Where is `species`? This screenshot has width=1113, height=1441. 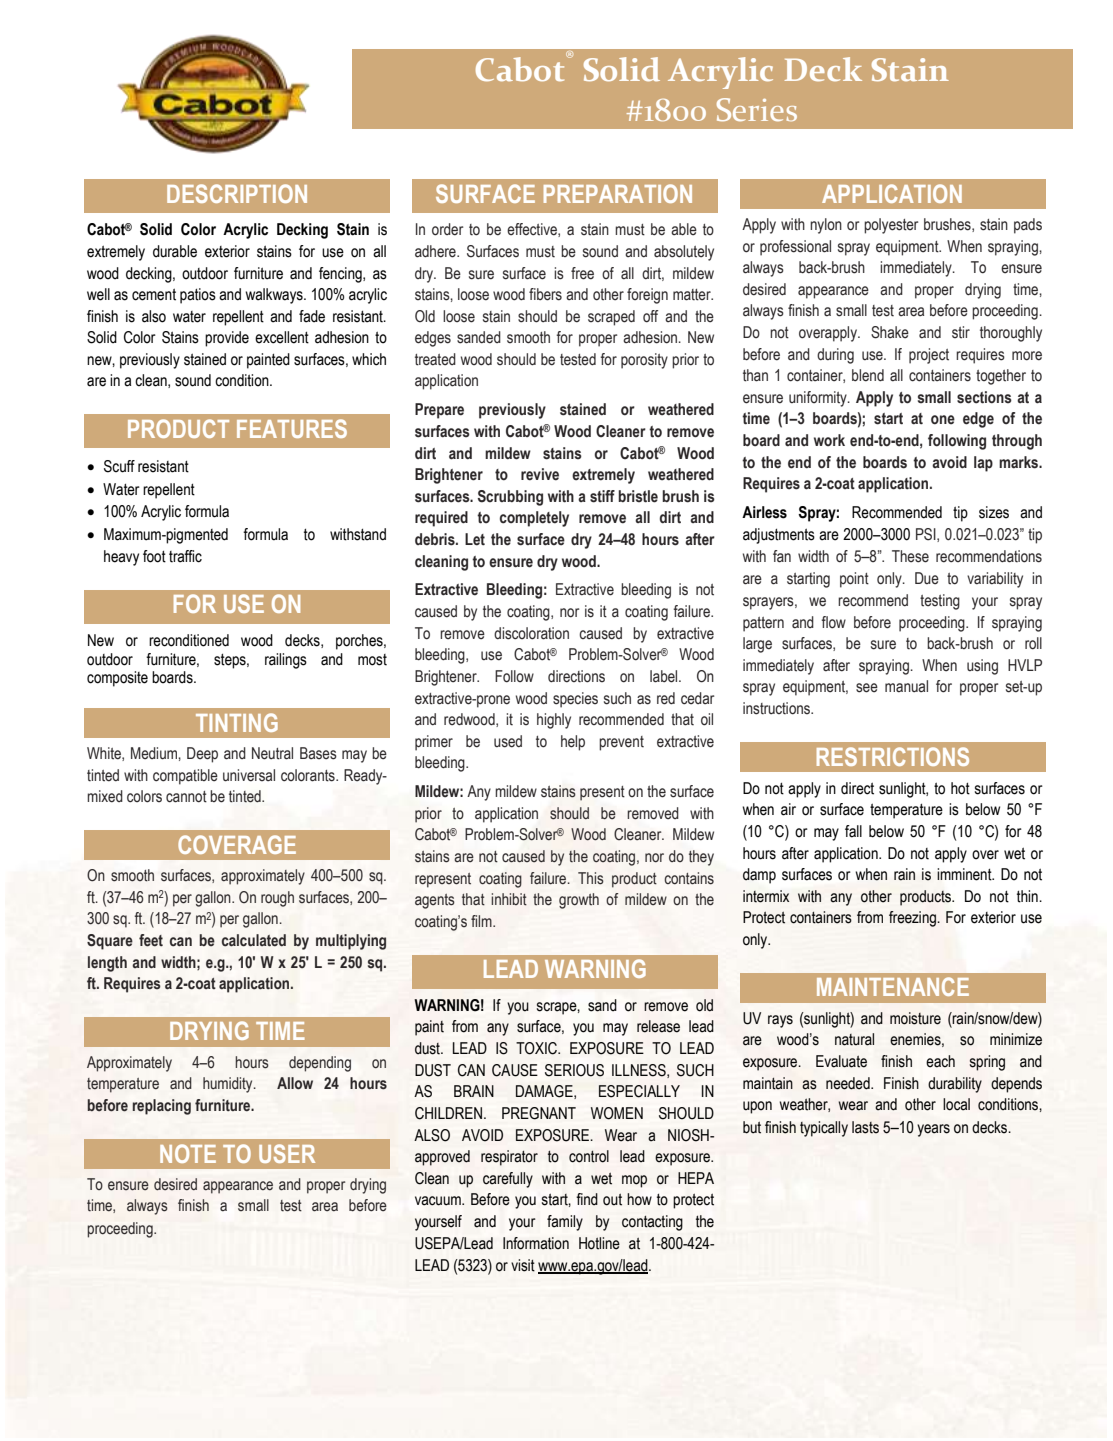
species is located at coordinates (575, 700).
